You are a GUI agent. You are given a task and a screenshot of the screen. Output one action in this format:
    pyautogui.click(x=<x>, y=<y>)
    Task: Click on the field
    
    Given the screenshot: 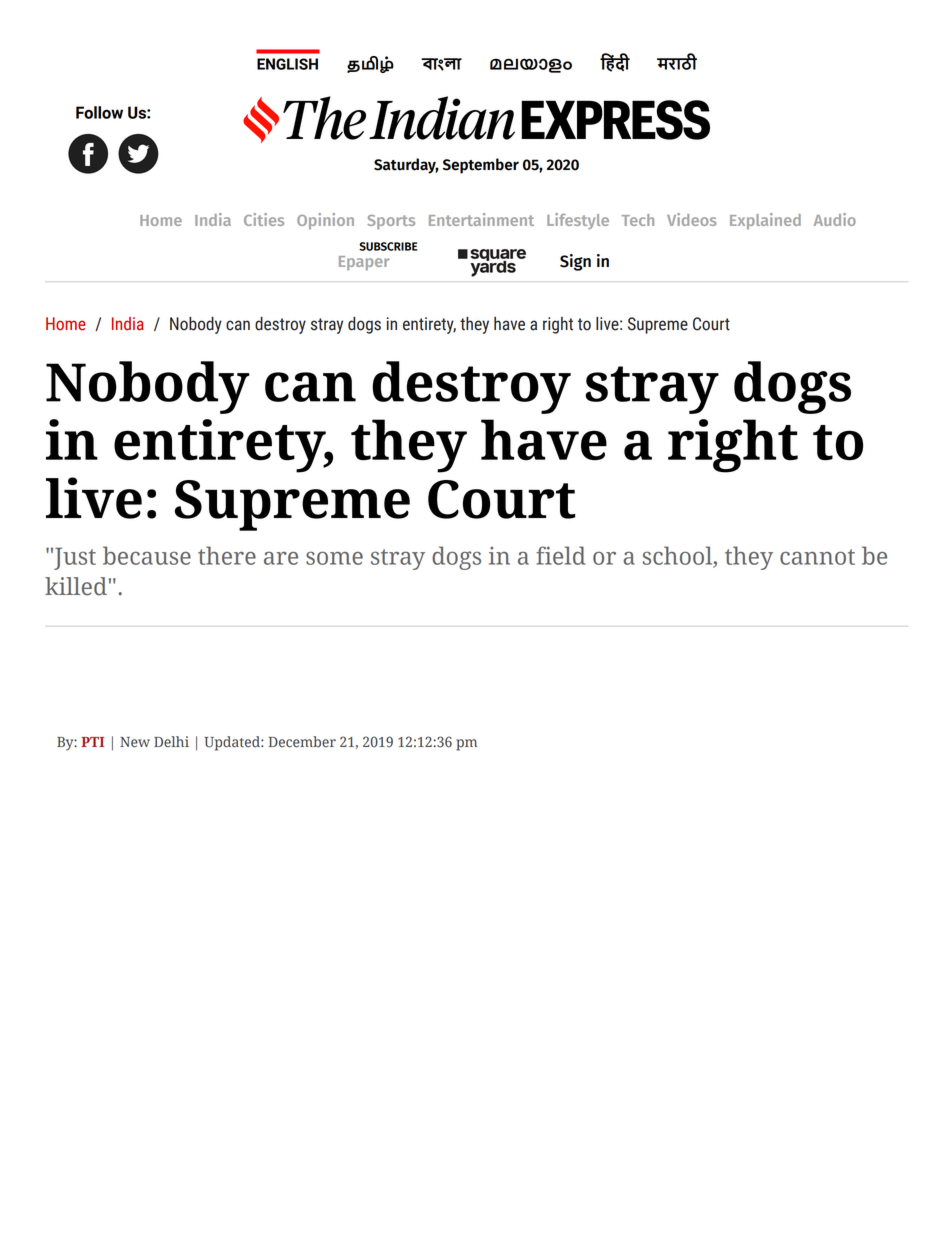 What is the action you would take?
    pyautogui.click(x=561, y=555)
